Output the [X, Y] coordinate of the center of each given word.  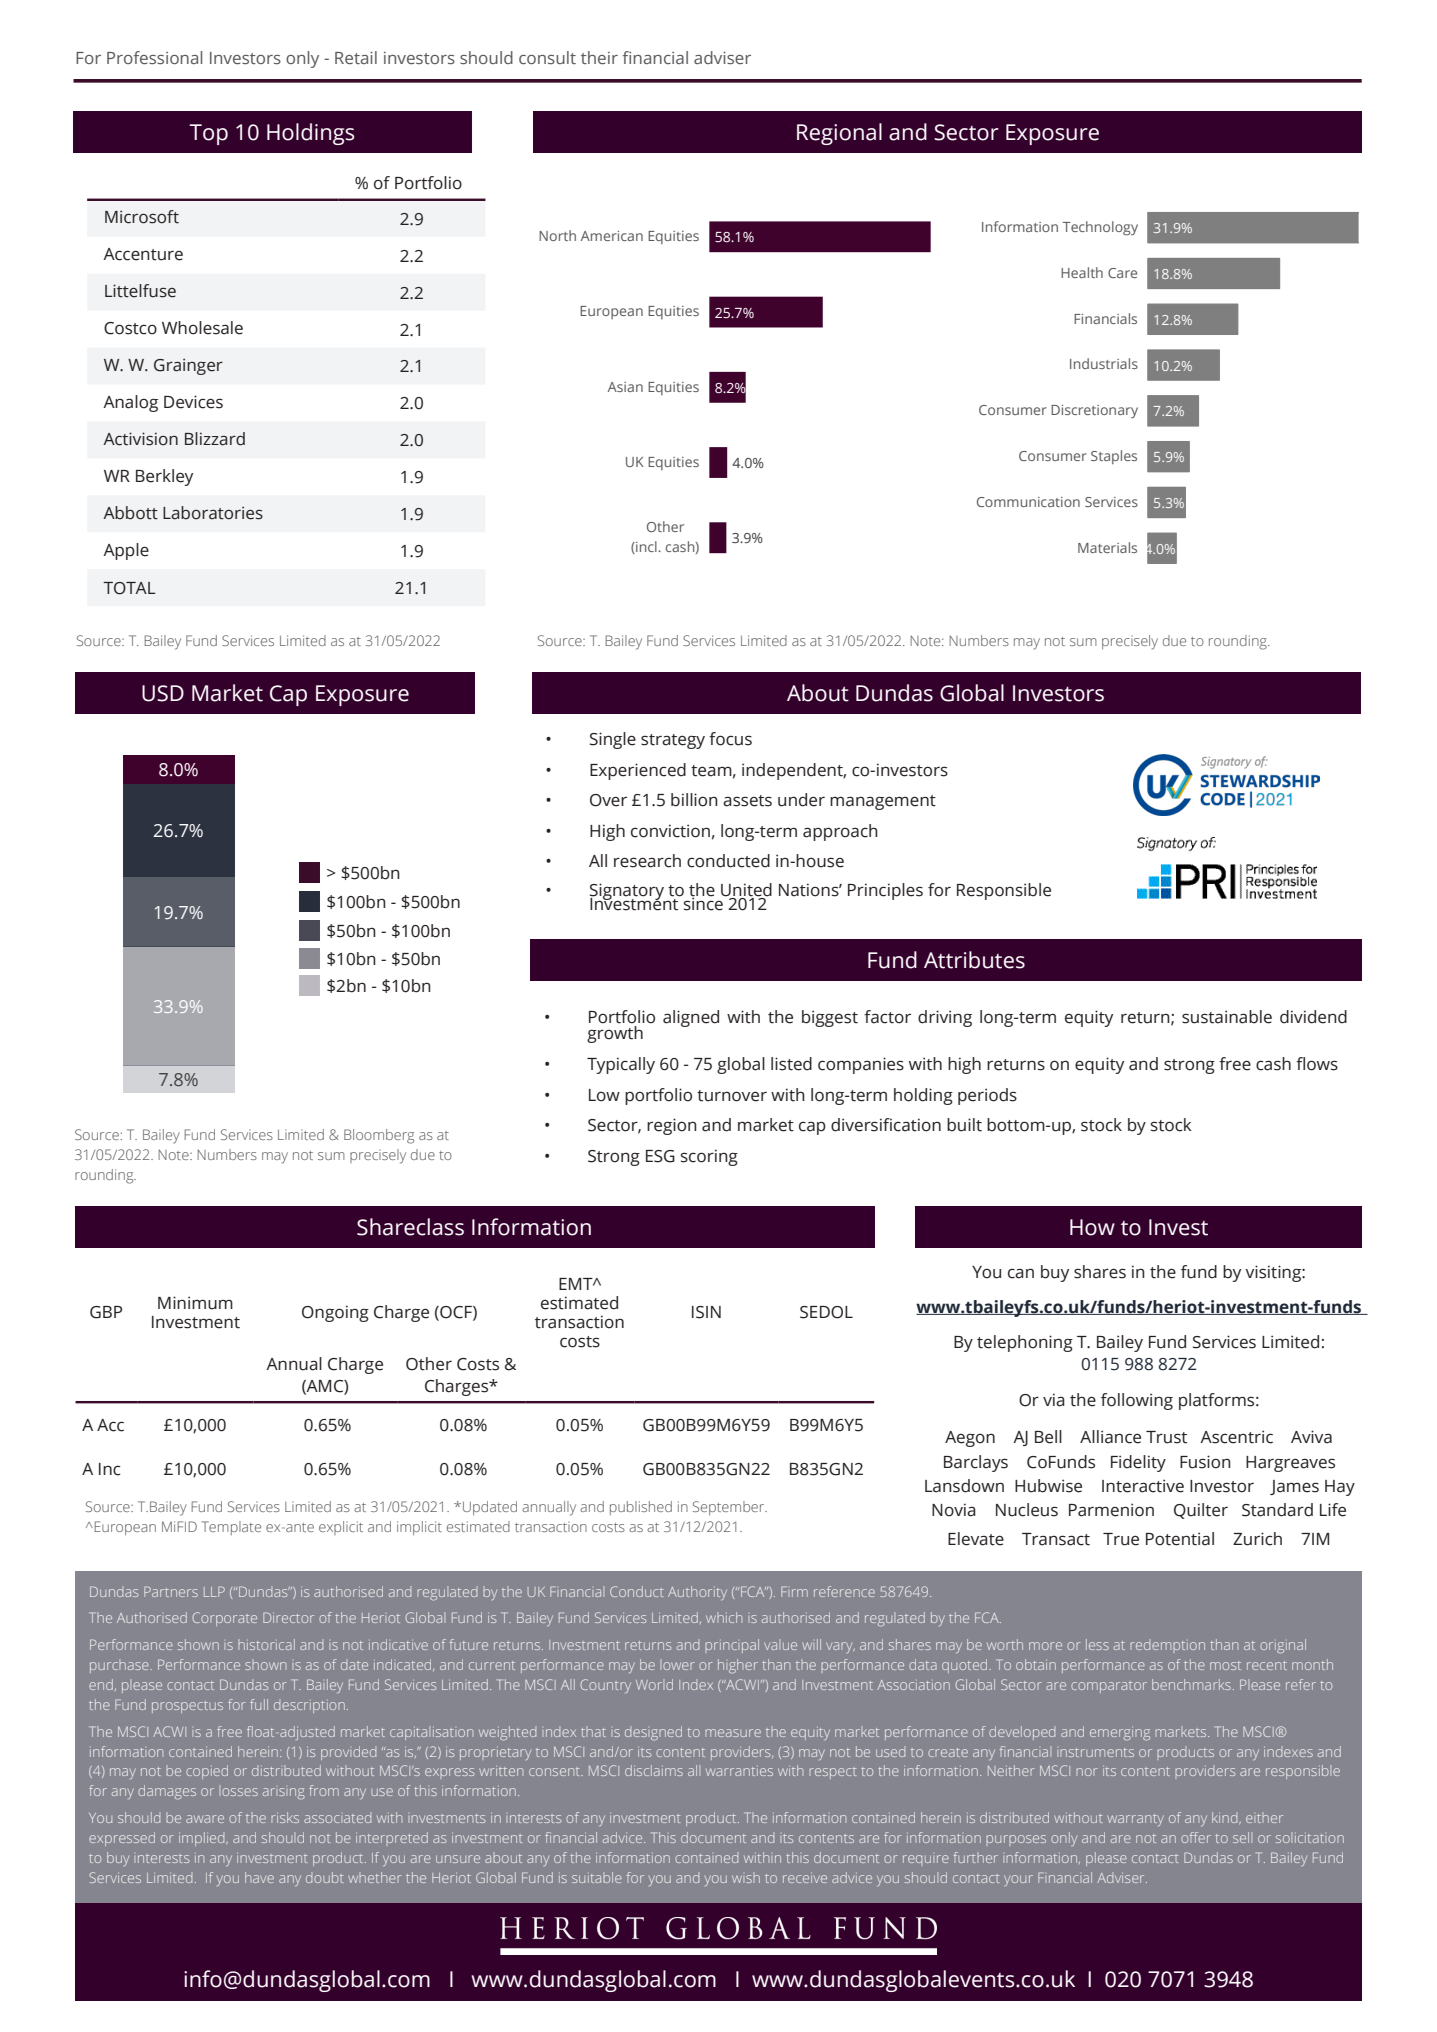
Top [208, 134]
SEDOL [826, 1312]
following [1137, 1401]
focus [730, 739]
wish [746, 1877]
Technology [1100, 228]
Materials [1107, 547]
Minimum [195, 1303]
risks [285, 1817]
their [599, 57]
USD [163, 693]
